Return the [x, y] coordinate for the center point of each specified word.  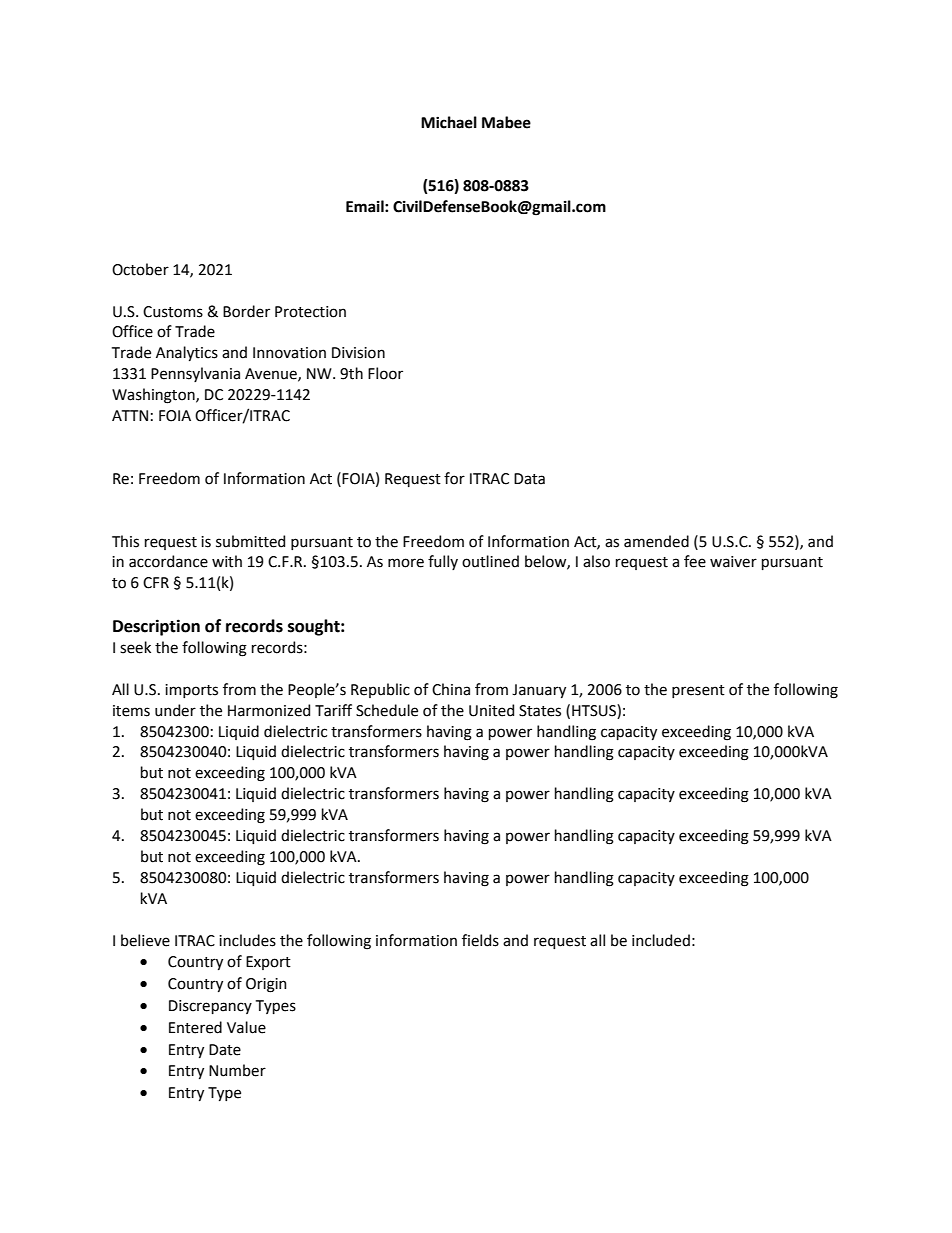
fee [695, 561]
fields [480, 940]
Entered [195, 1027]
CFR [156, 583]
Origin [266, 985]
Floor [385, 373]
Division [358, 353]
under [175, 710]
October [140, 269]
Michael [449, 122]
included [661, 940]
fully [443, 562]
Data [529, 479]
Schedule [387, 710]
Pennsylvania [195, 374]
